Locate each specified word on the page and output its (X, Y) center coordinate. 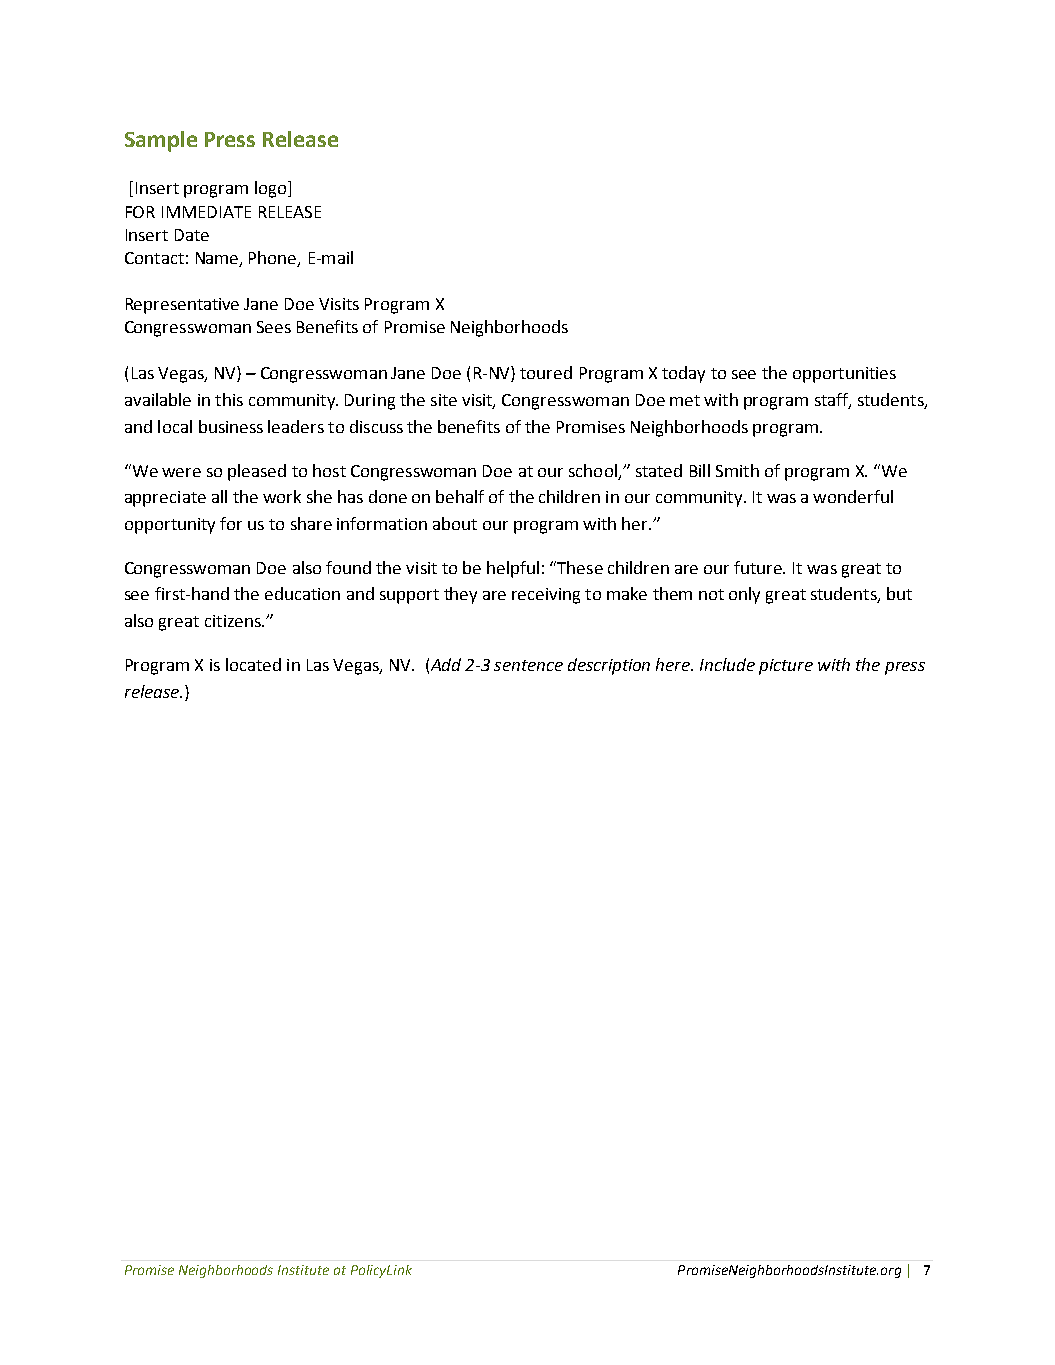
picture (786, 667)
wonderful (853, 496)
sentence (528, 665)
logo (272, 189)
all (219, 496)
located (253, 664)
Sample (161, 141)
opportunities (844, 375)
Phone (274, 258)
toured (546, 372)
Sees (274, 327)
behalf (460, 496)
